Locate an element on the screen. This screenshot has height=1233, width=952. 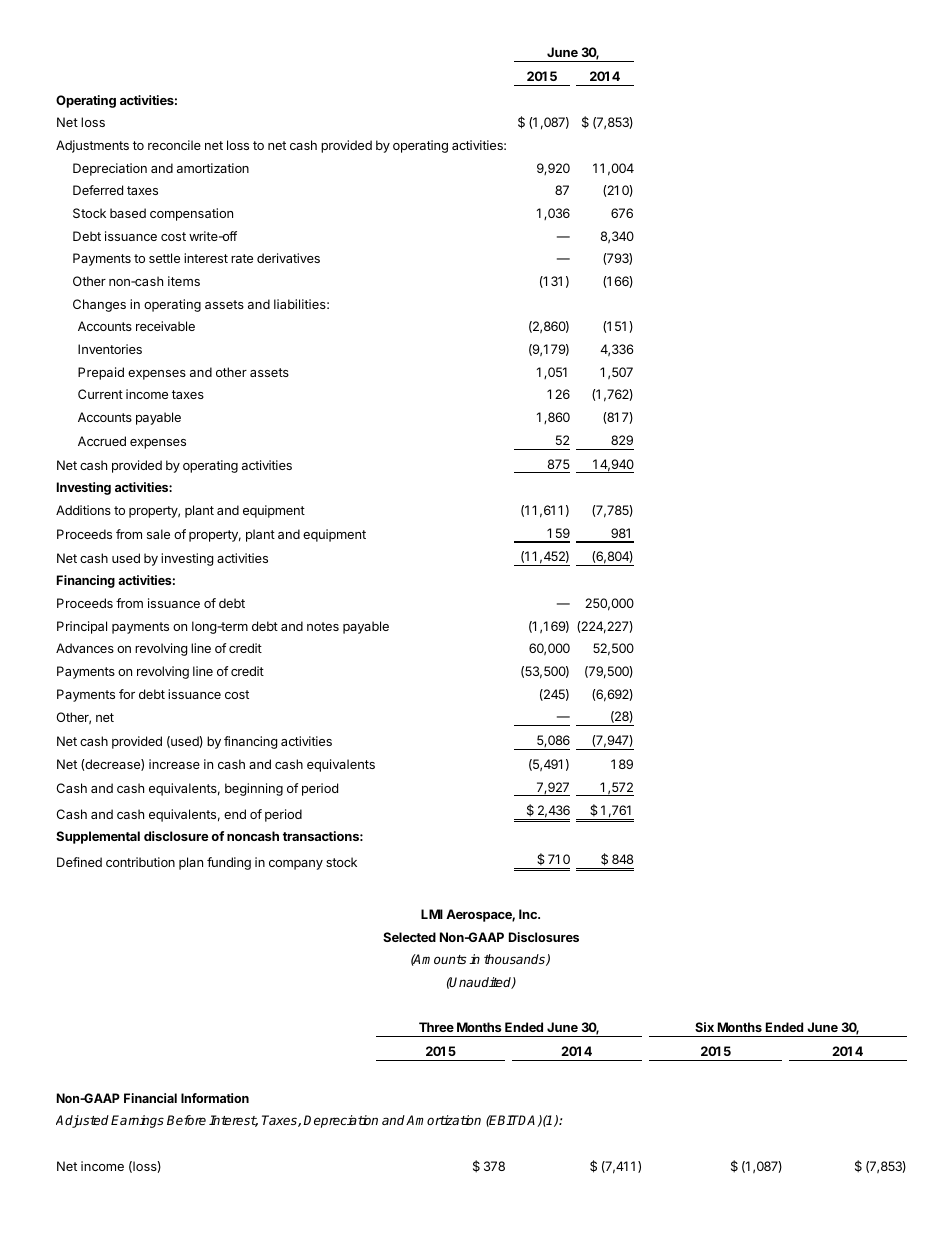
notes is located at coordinates (323, 626).
